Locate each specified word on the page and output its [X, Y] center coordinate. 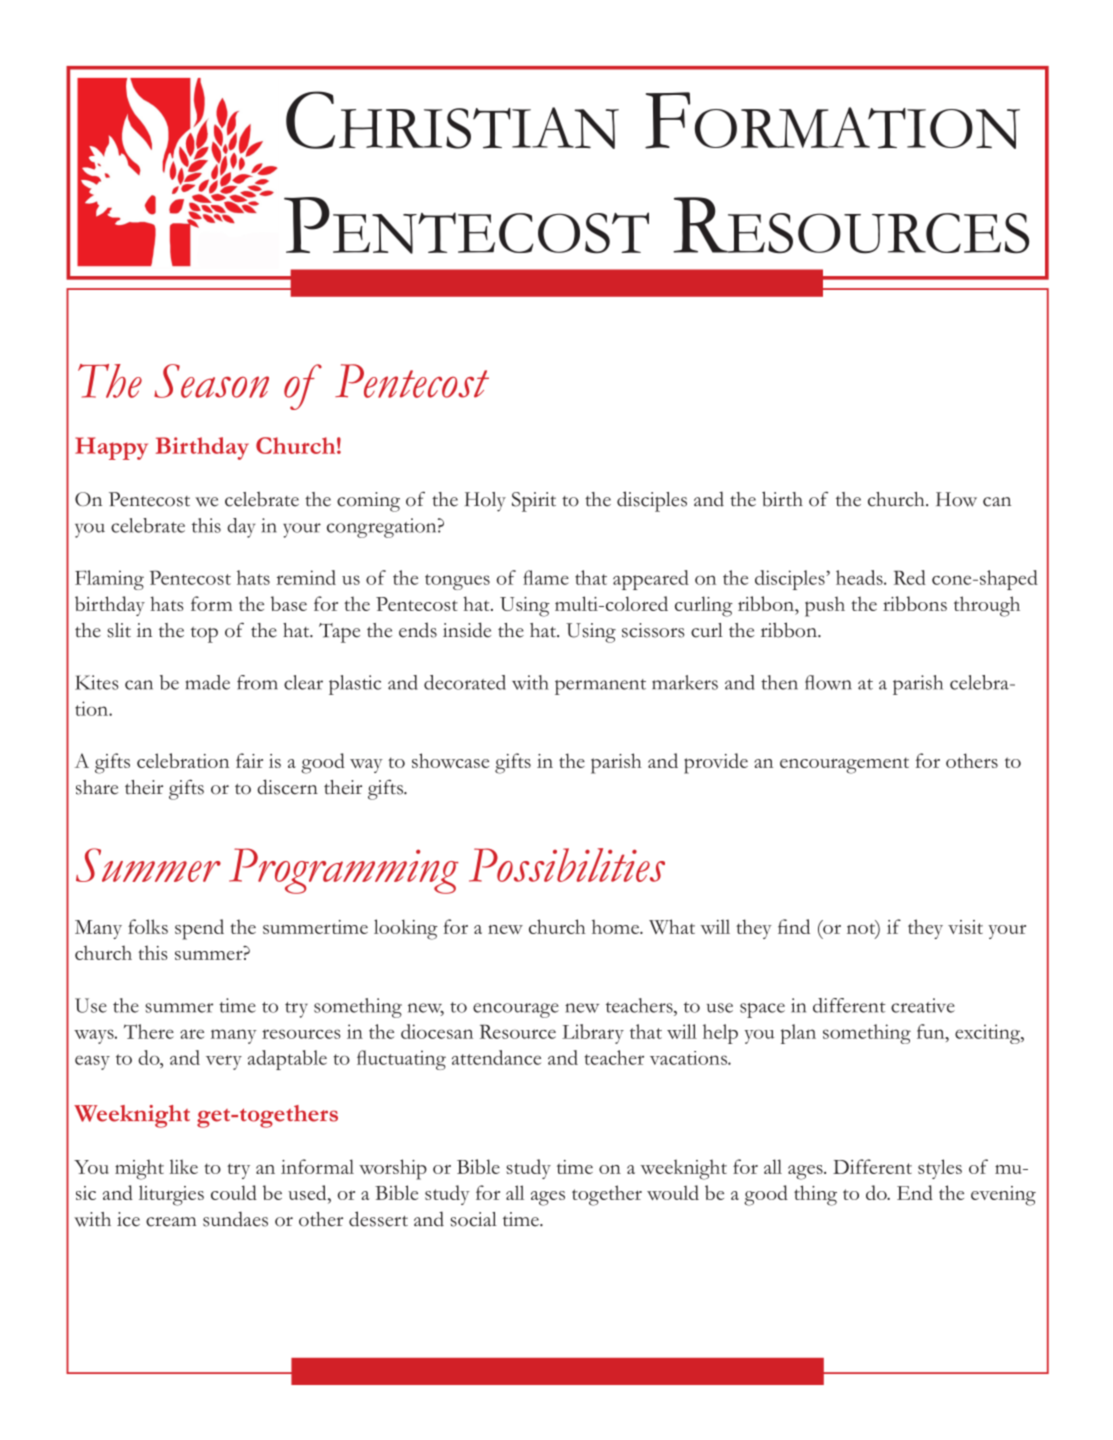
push [825, 606]
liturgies [171, 1195]
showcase [450, 760]
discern [287, 787]
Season [211, 381]
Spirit [534, 502]
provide [716, 763]
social [473, 1219]
